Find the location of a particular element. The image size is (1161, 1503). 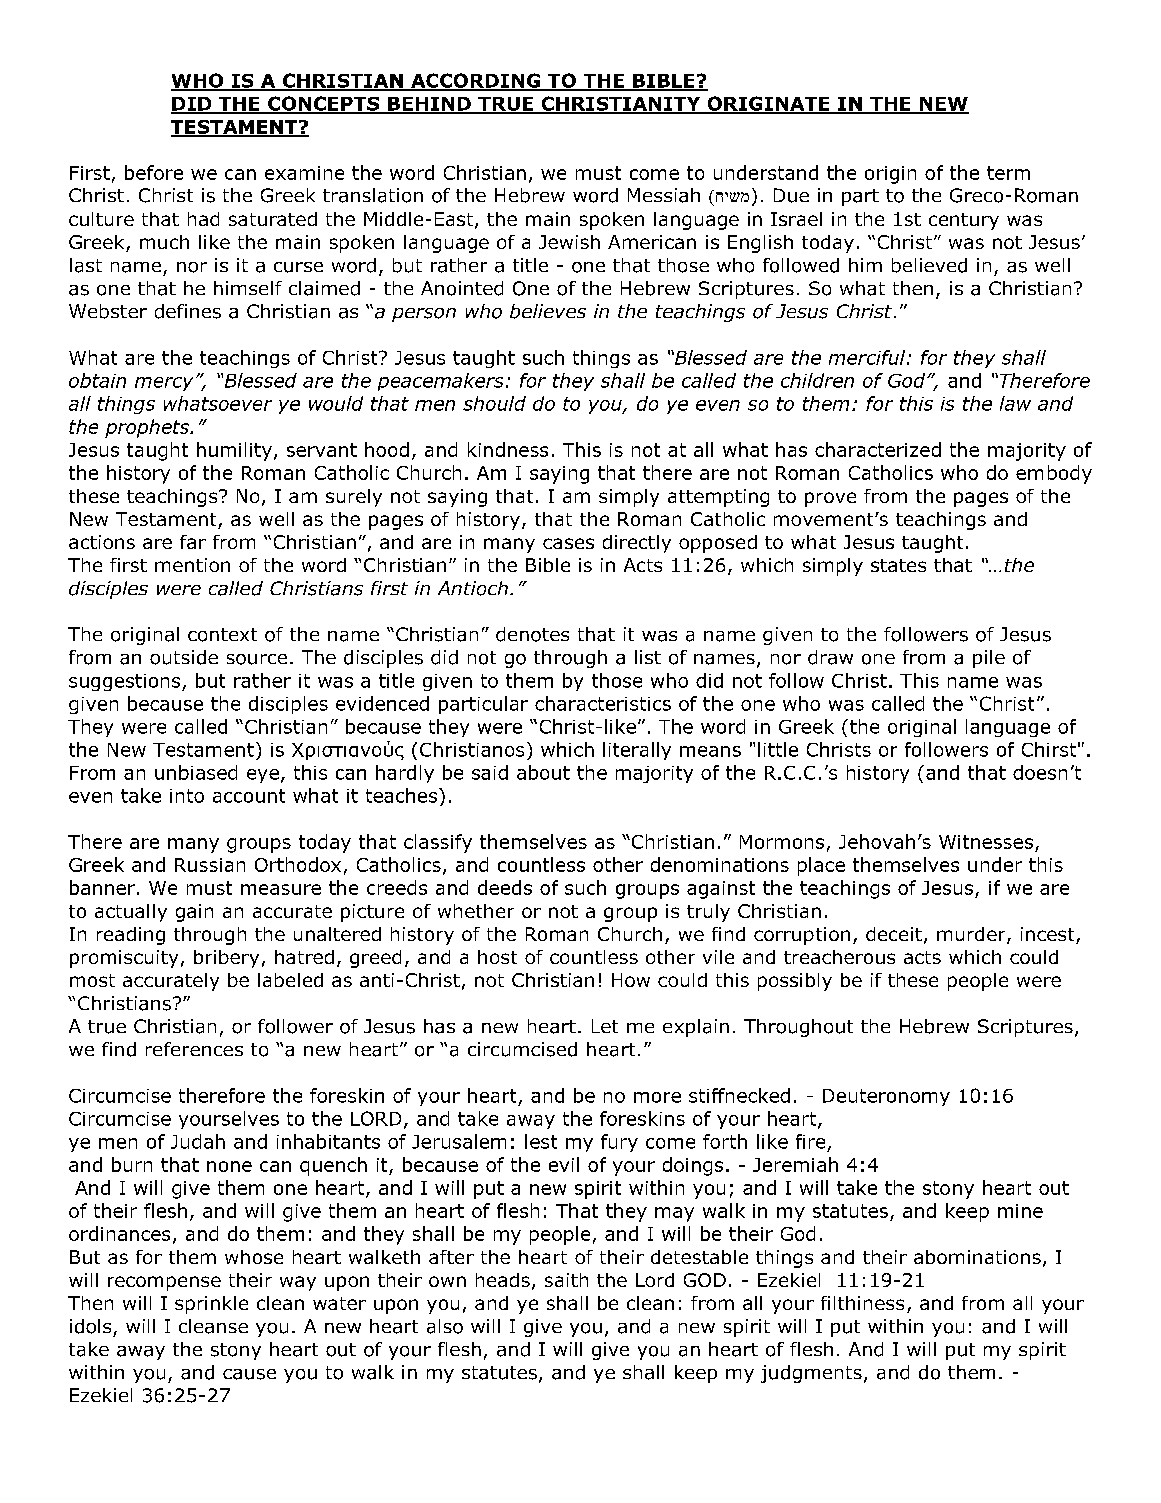

host is located at coordinates (497, 957).
